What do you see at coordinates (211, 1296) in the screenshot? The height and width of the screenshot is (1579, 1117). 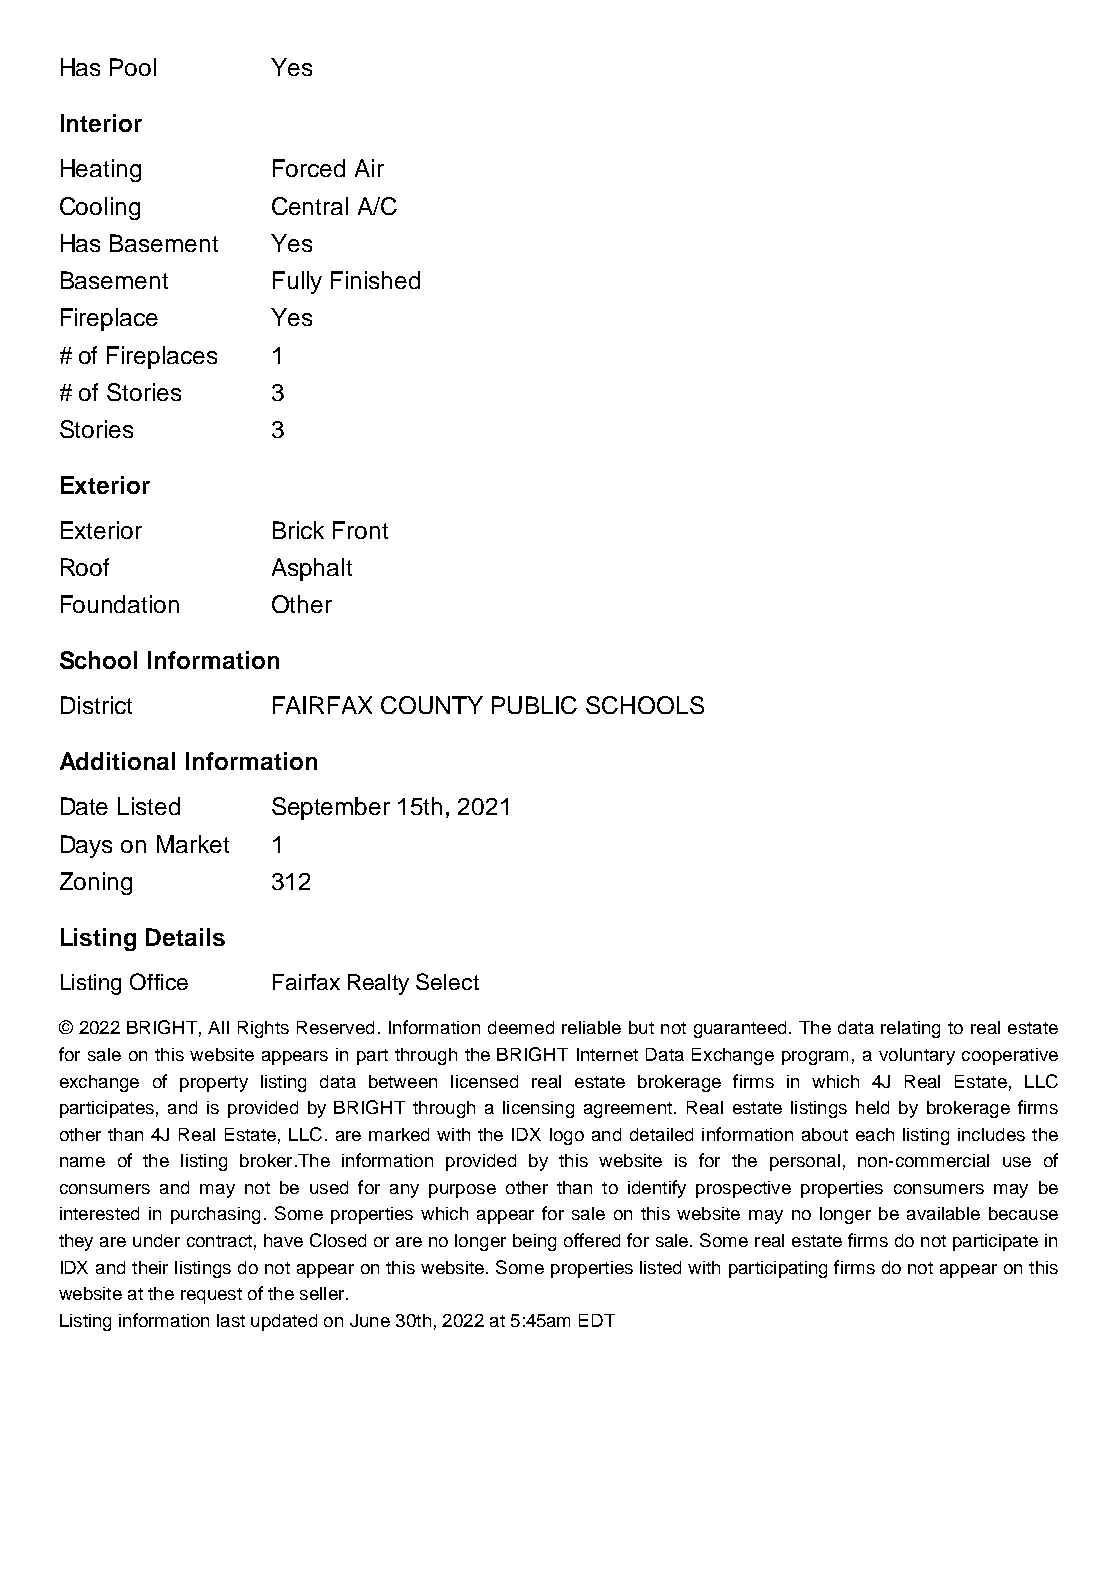 I see `request` at bounding box center [211, 1296].
